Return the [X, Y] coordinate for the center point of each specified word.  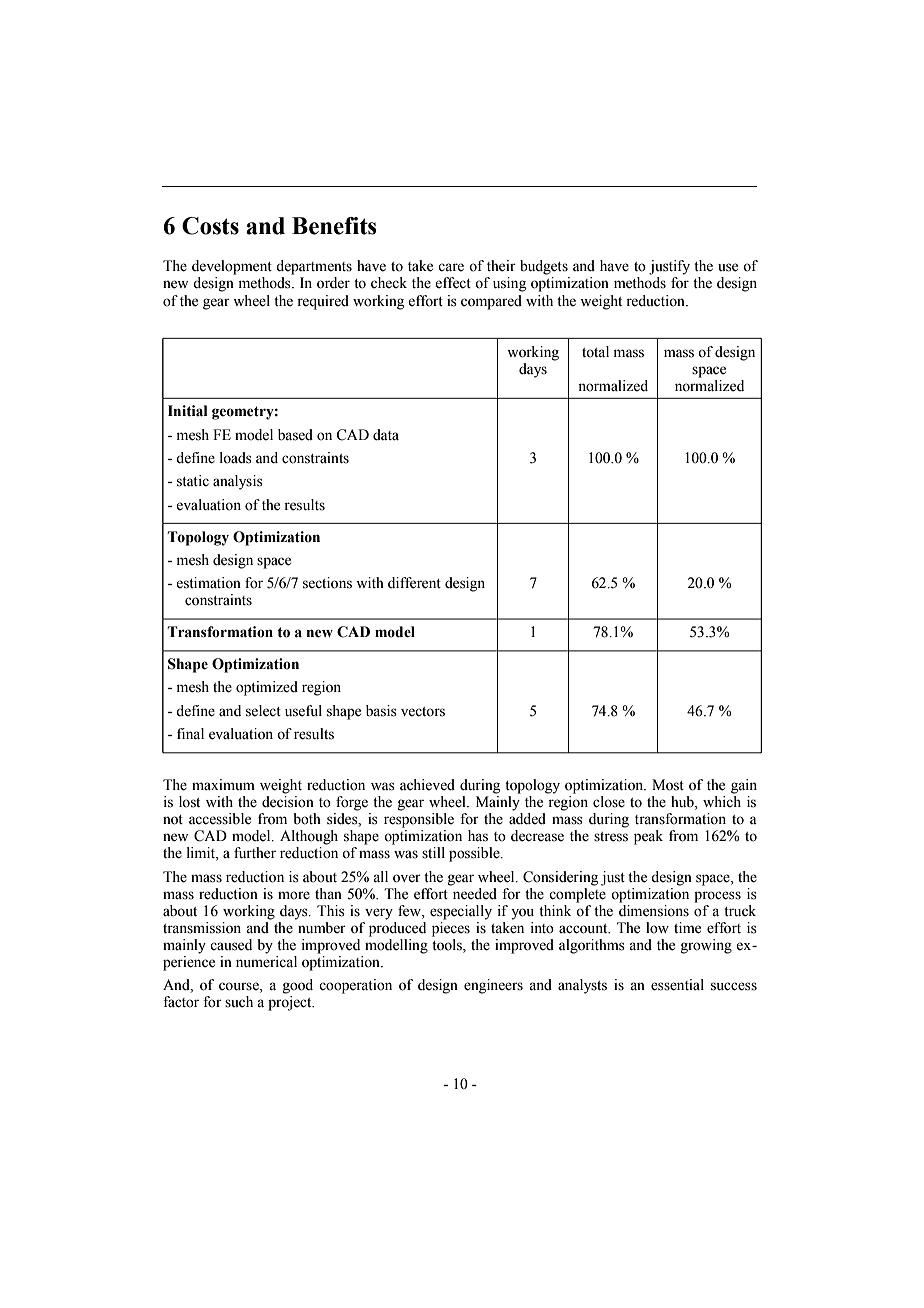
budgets [544, 267]
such [239, 1002]
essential [677, 985]
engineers [493, 986]
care [451, 267]
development [232, 267]
